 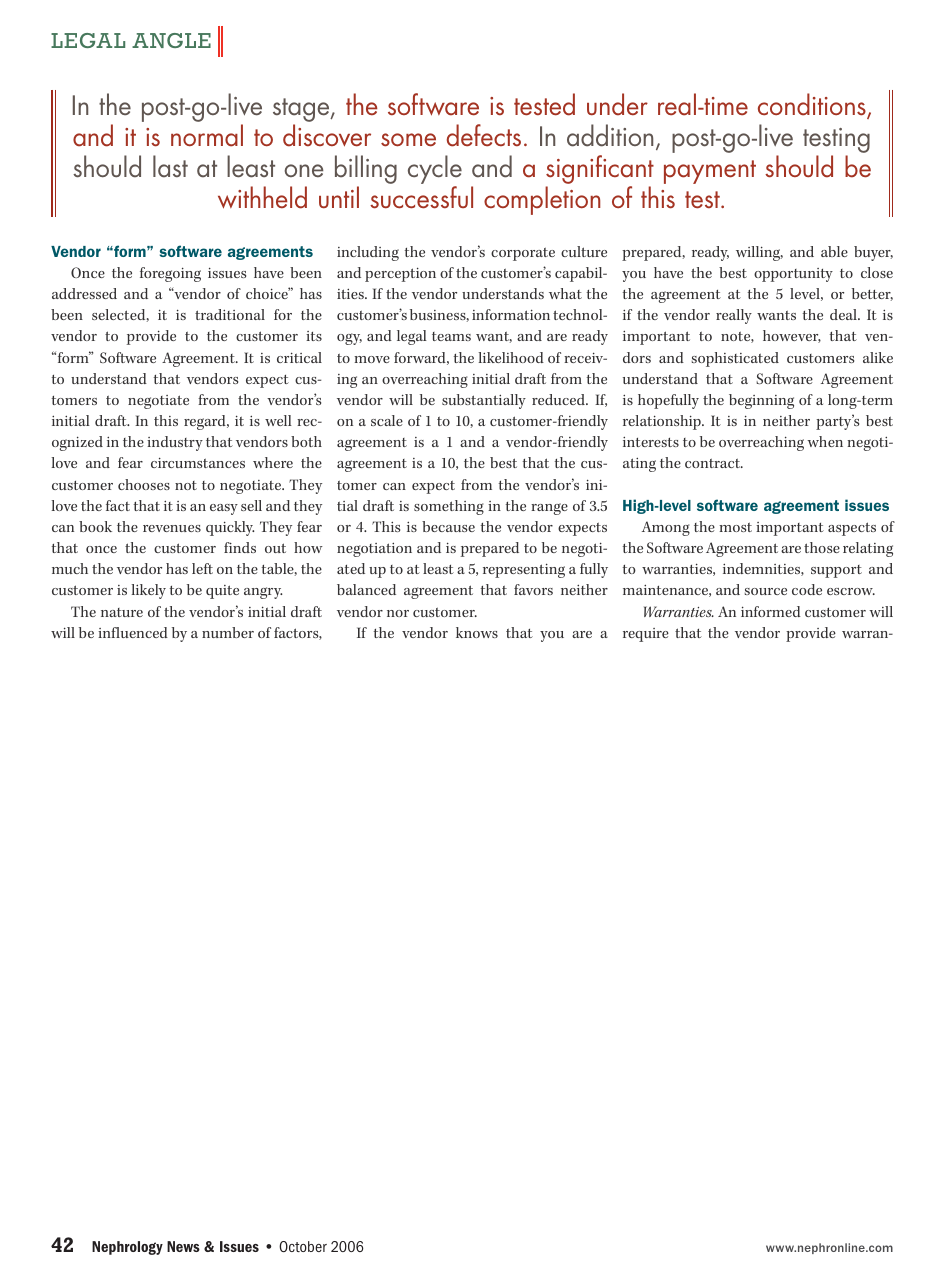 What do you see at coordinates (144, 484) in the page?
I see `chooses` at bounding box center [144, 484].
